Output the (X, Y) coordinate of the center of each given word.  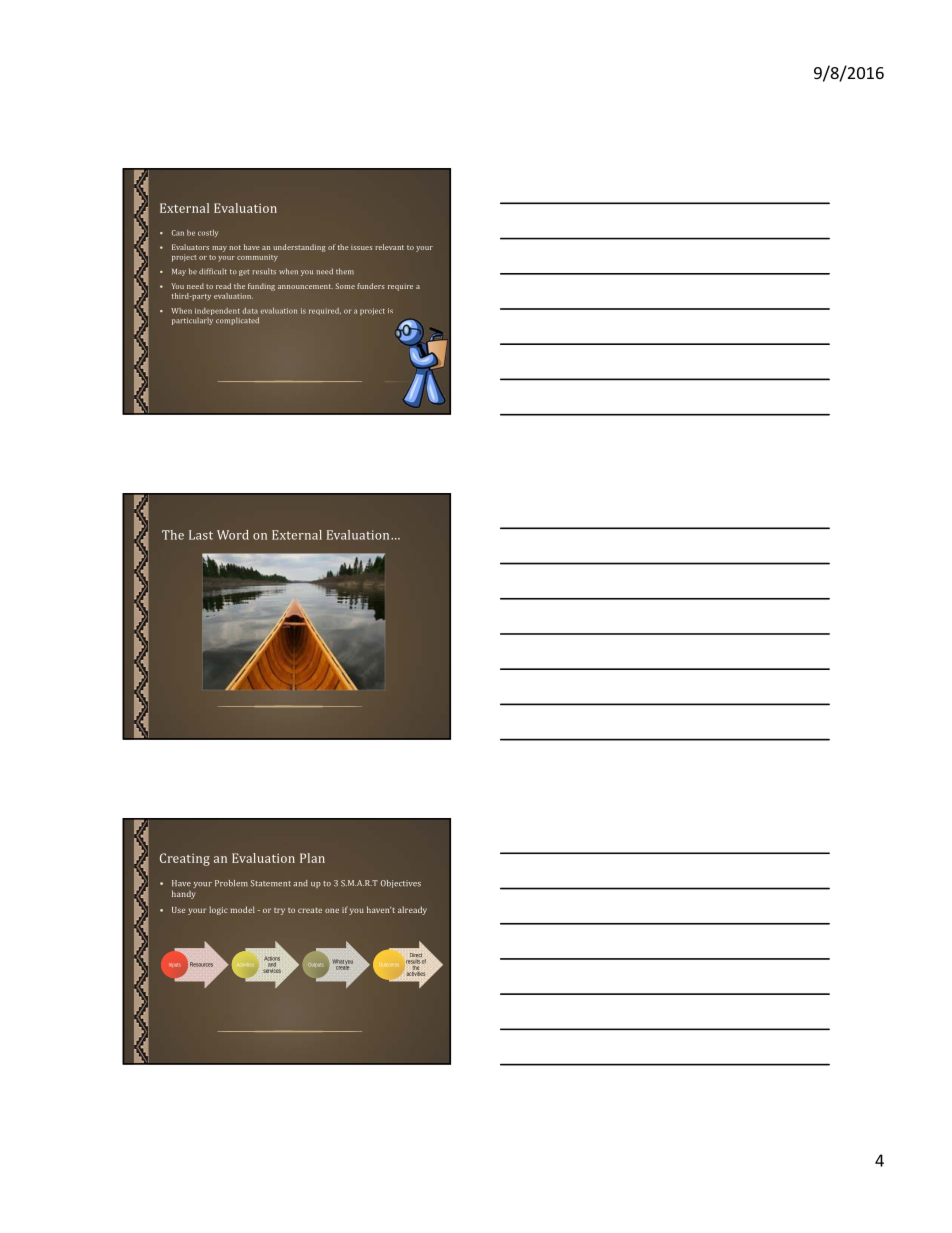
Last (201, 535)
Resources (201, 964)
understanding (299, 248)
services (272, 969)
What (338, 961)
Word (233, 535)
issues (361, 248)
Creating (185, 859)
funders (370, 286)
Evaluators (190, 247)
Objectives (401, 884)
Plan (312, 858)
